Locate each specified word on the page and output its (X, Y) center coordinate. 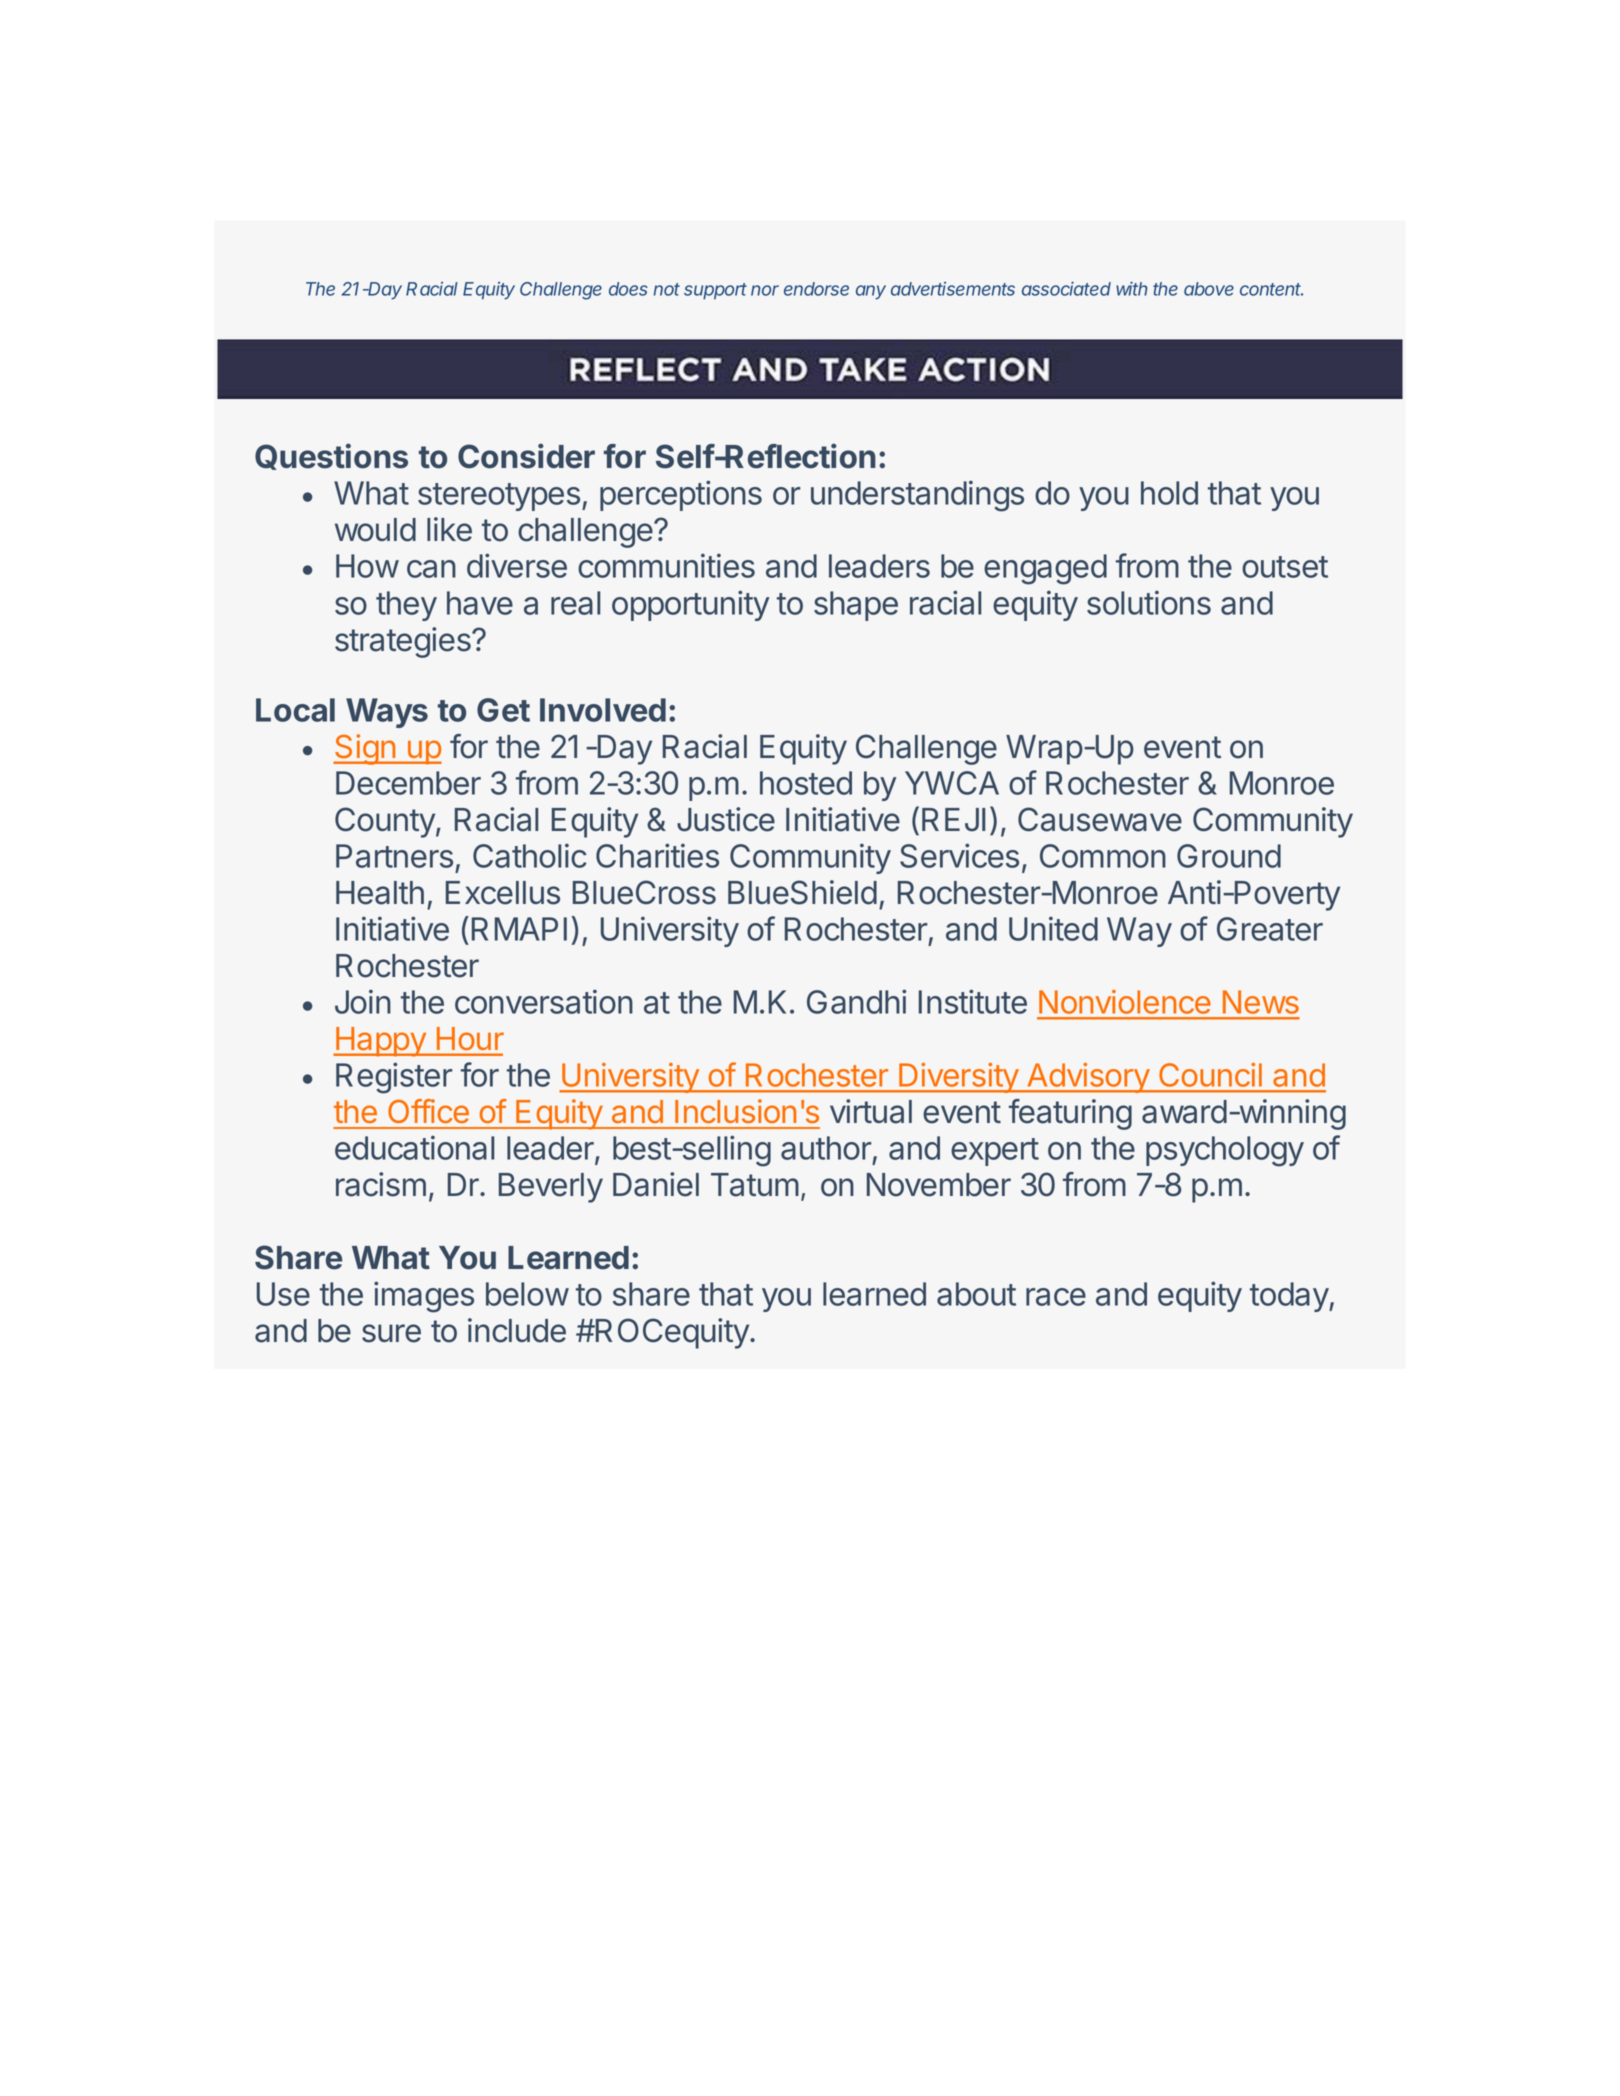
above (1209, 289)
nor (765, 290)
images (424, 1297)
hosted (806, 783)
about (976, 1294)
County (386, 822)
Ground (1229, 856)
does (628, 289)
